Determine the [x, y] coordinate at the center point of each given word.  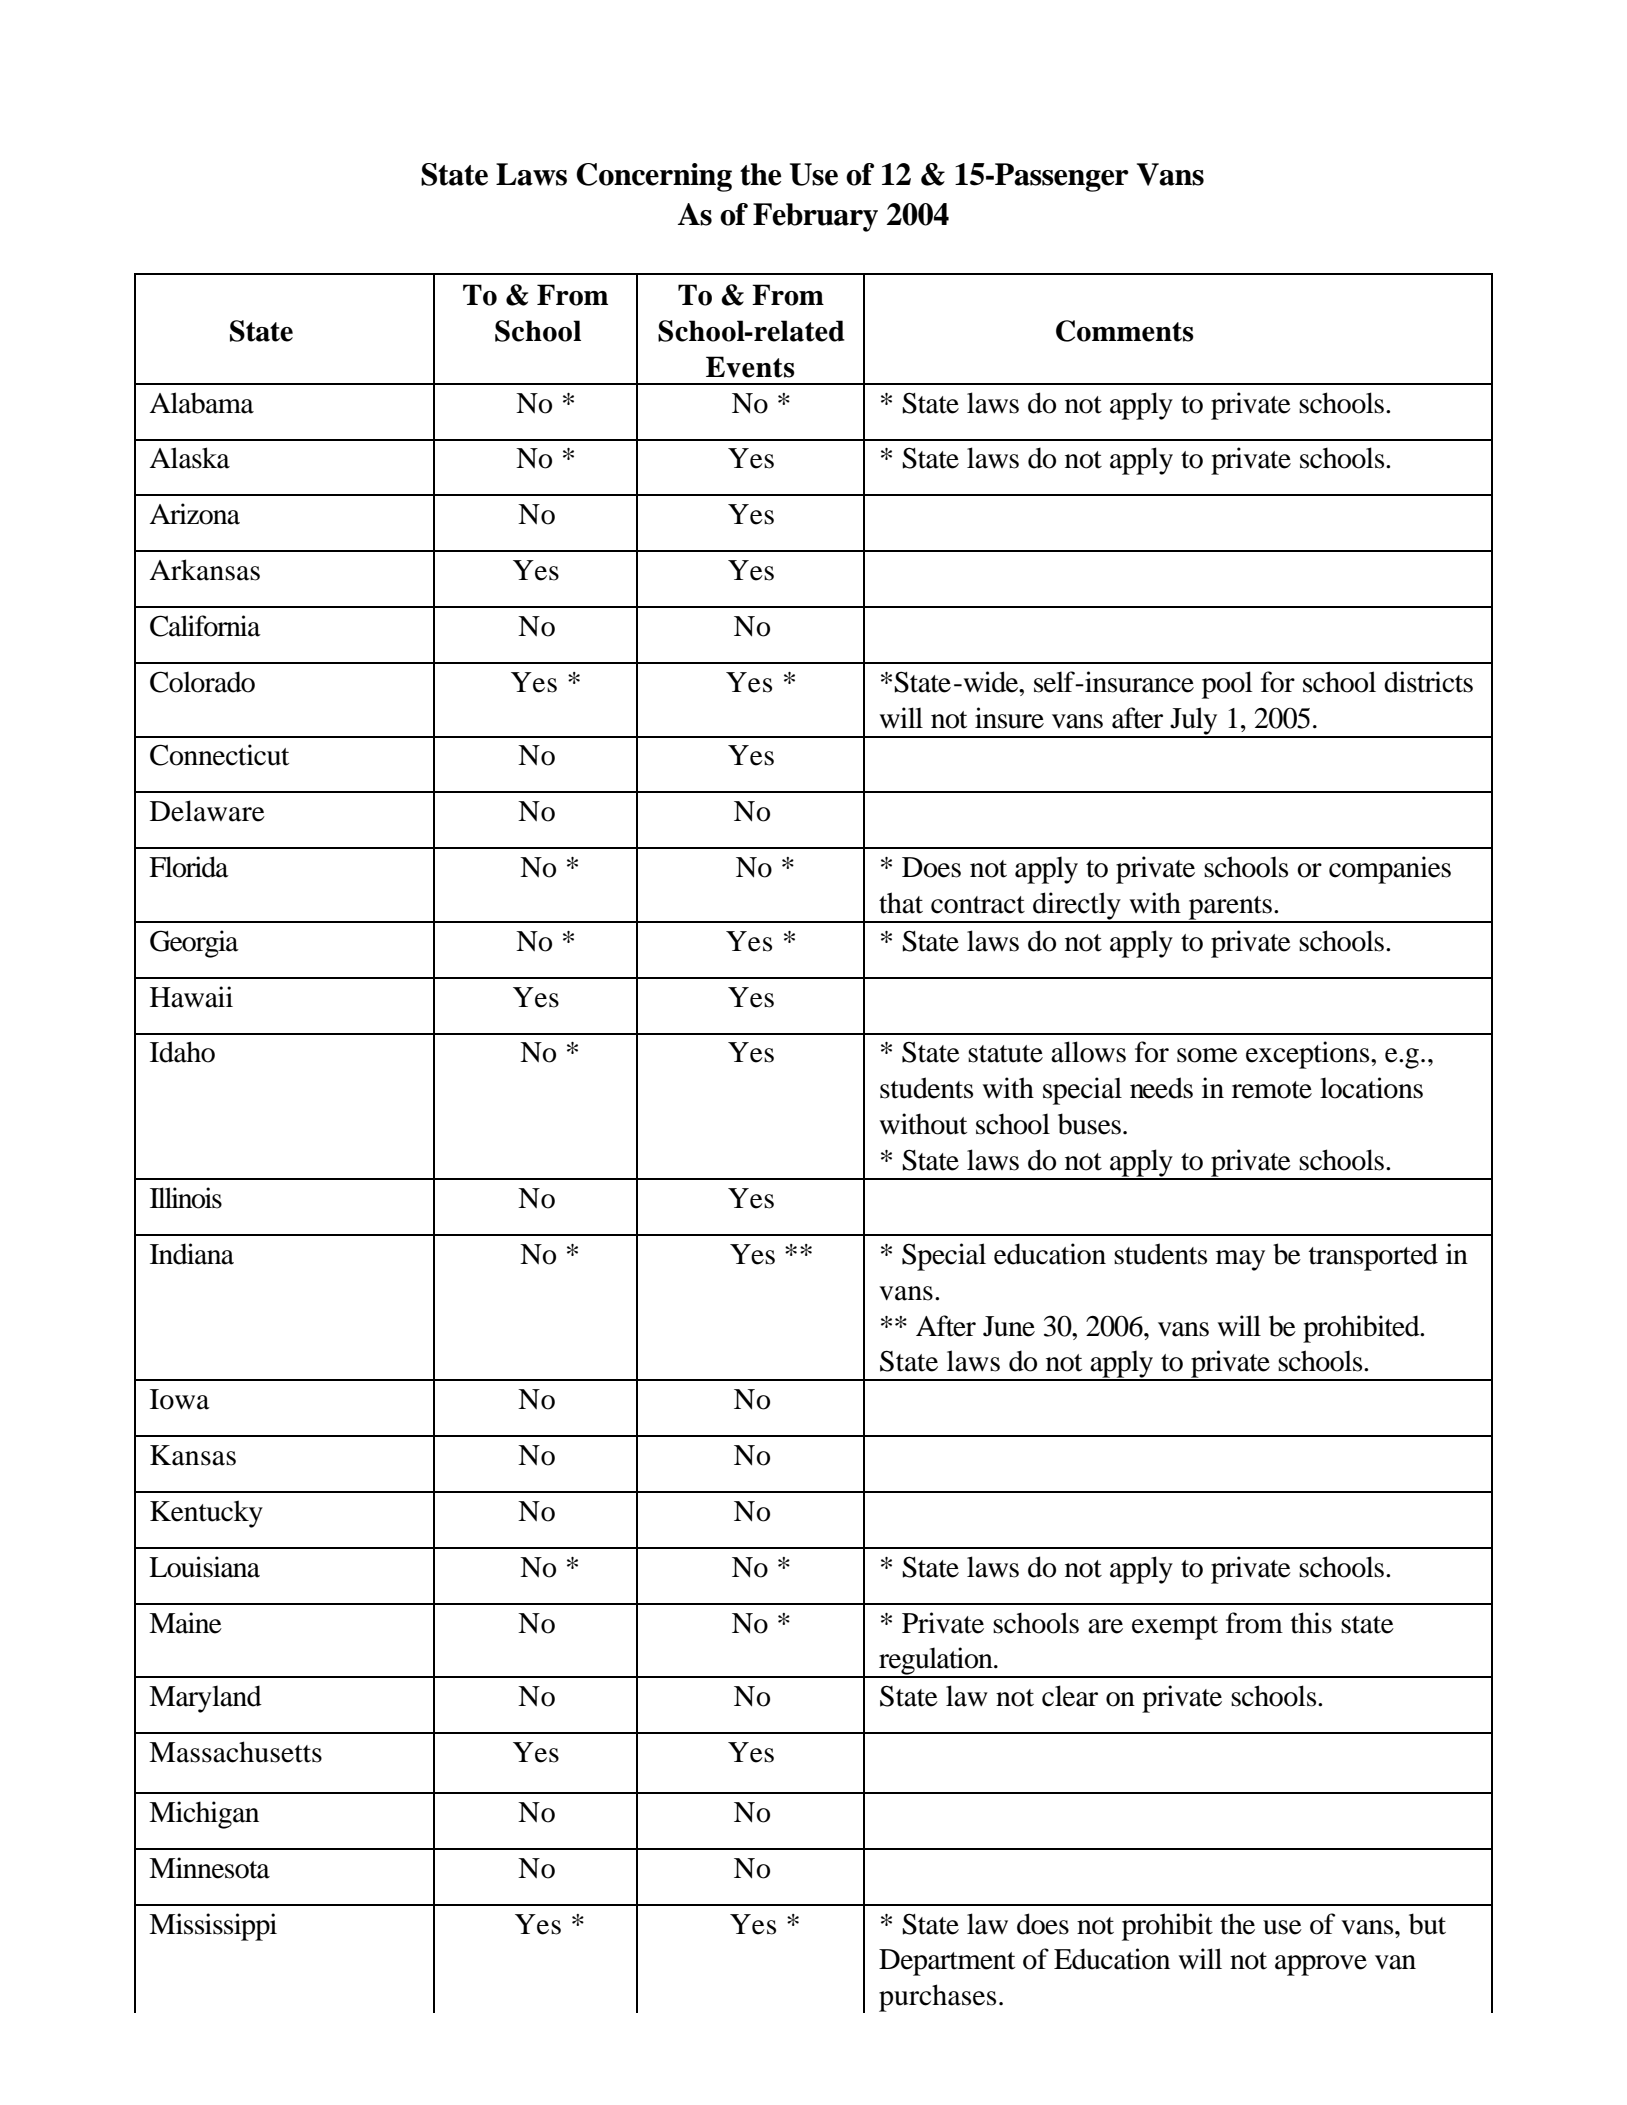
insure [1009, 718]
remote [1272, 1090]
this [1311, 1623]
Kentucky [206, 1514]
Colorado [202, 682]
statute [1005, 1054]
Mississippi [213, 1927]
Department [947, 1962]
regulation [936, 1662]
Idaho [182, 1052]
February [815, 217]
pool [1227, 685]
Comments [1125, 331]
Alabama [202, 403]
